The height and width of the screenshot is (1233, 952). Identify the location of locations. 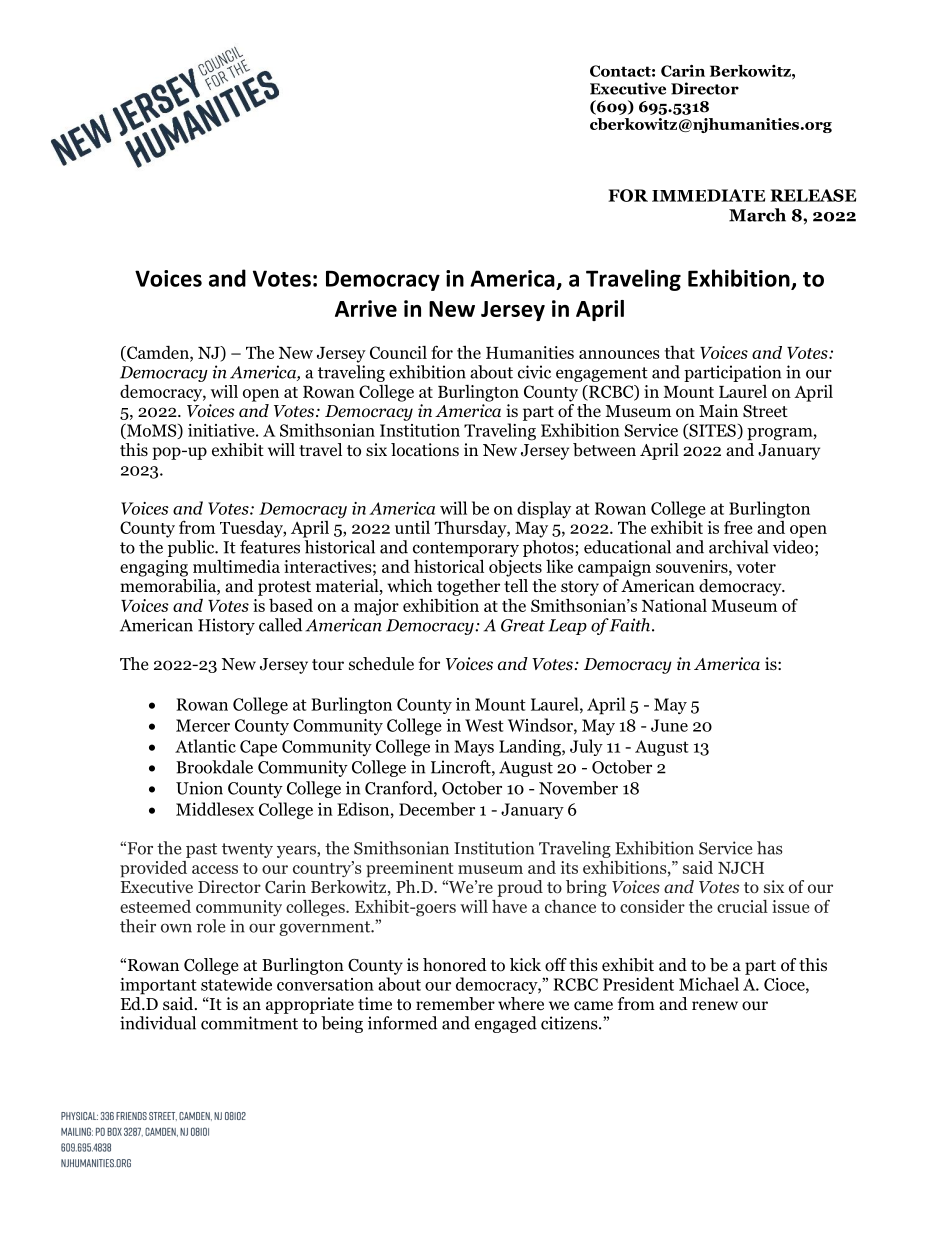
(425, 450).
